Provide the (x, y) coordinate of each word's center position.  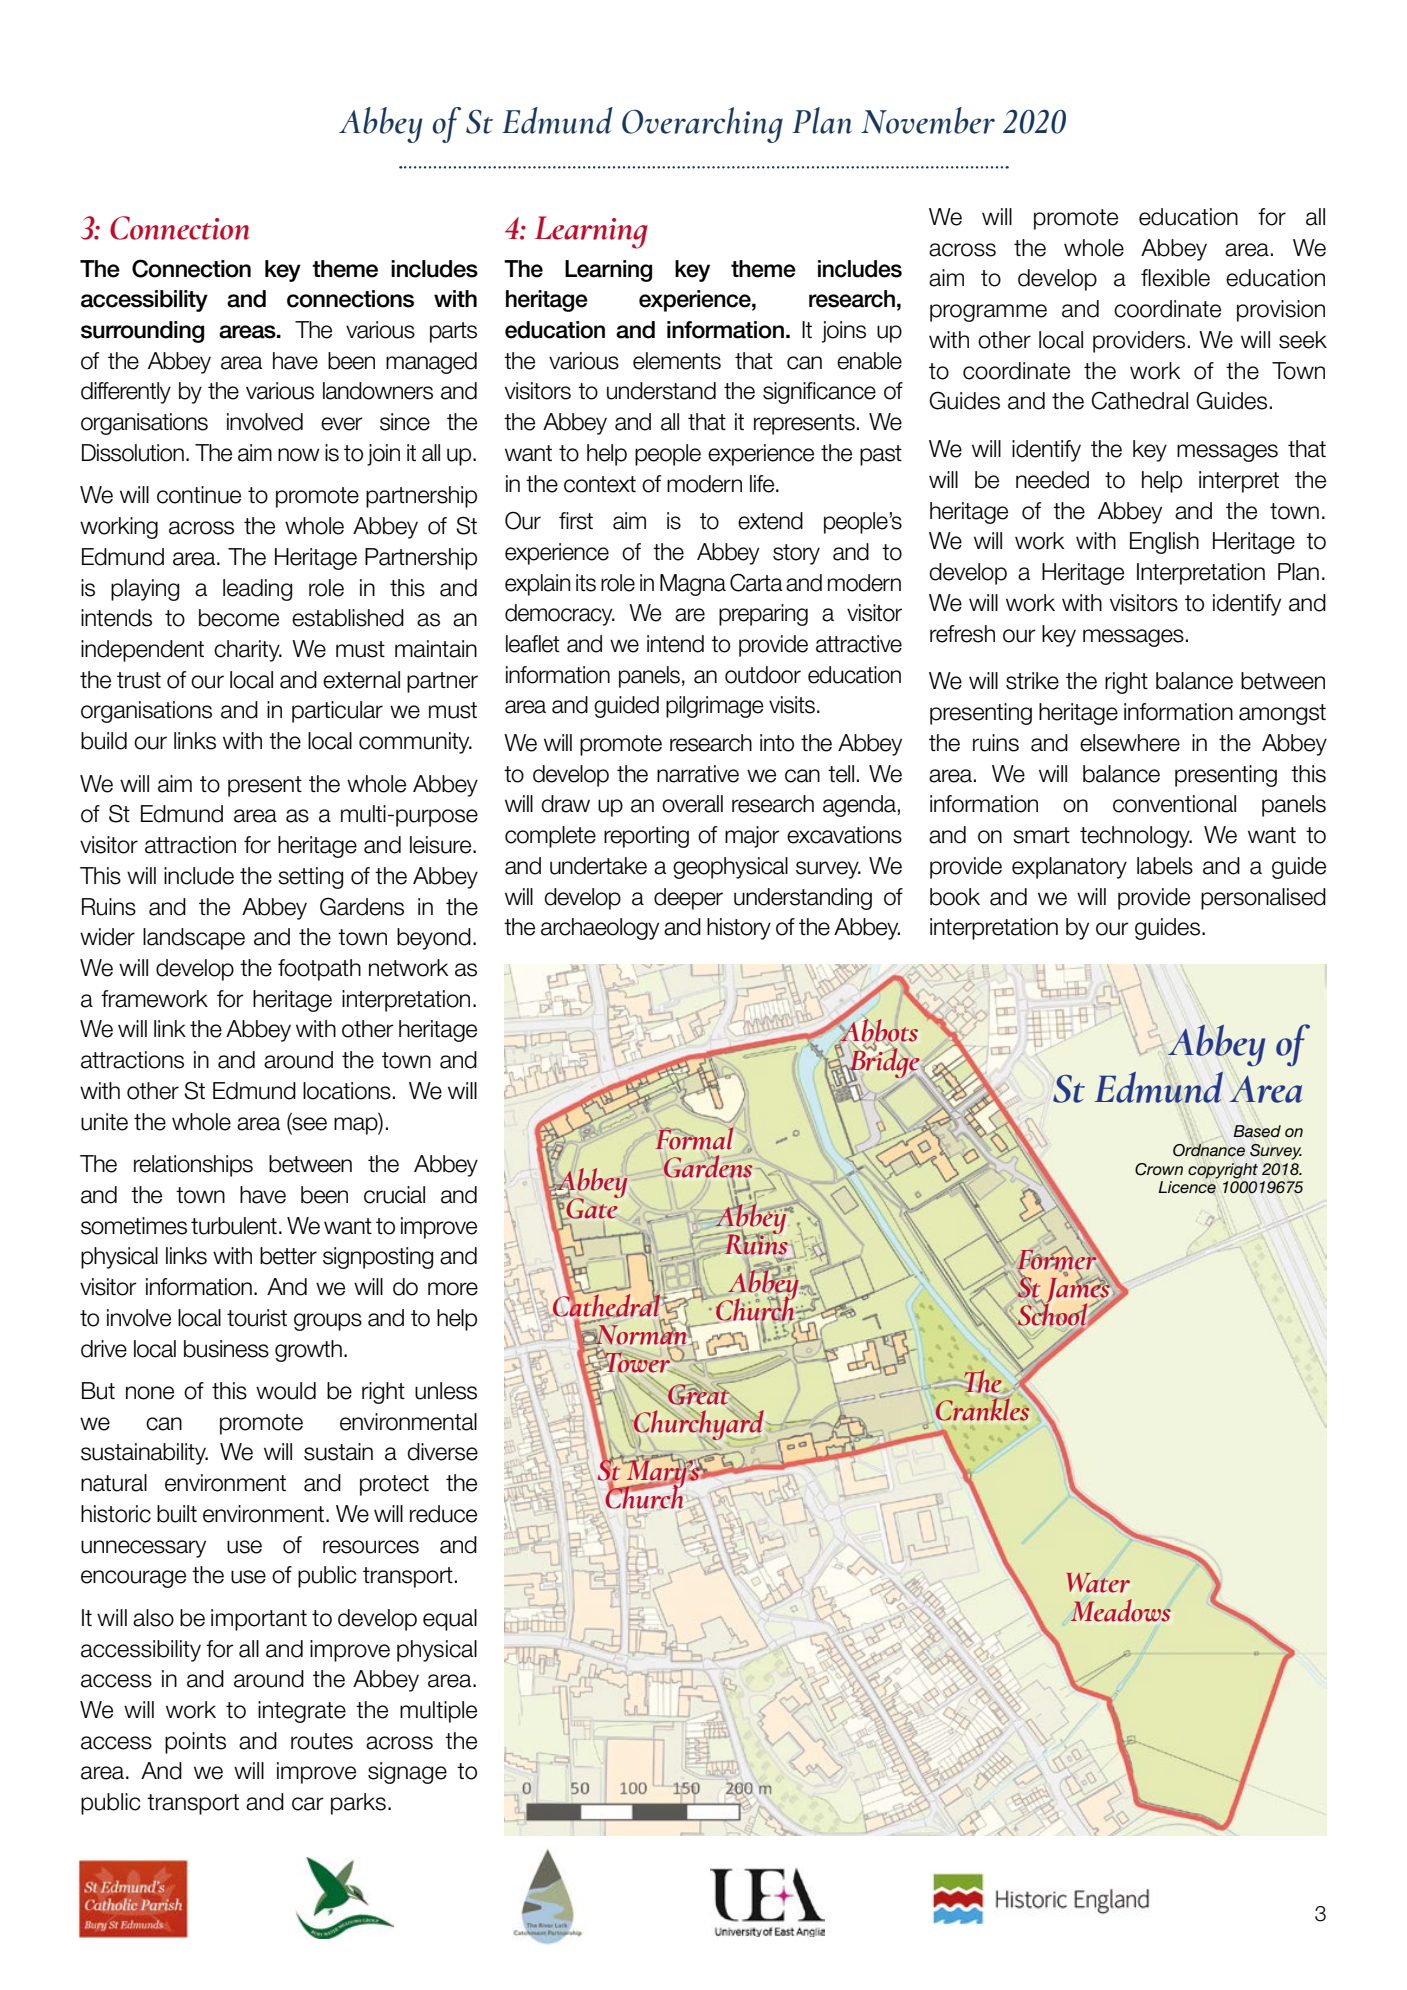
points (195, 1743)
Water (1098, 1583)
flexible (1175, 278)
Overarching (702, 125)
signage (407, 1773)
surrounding (142, 332)
